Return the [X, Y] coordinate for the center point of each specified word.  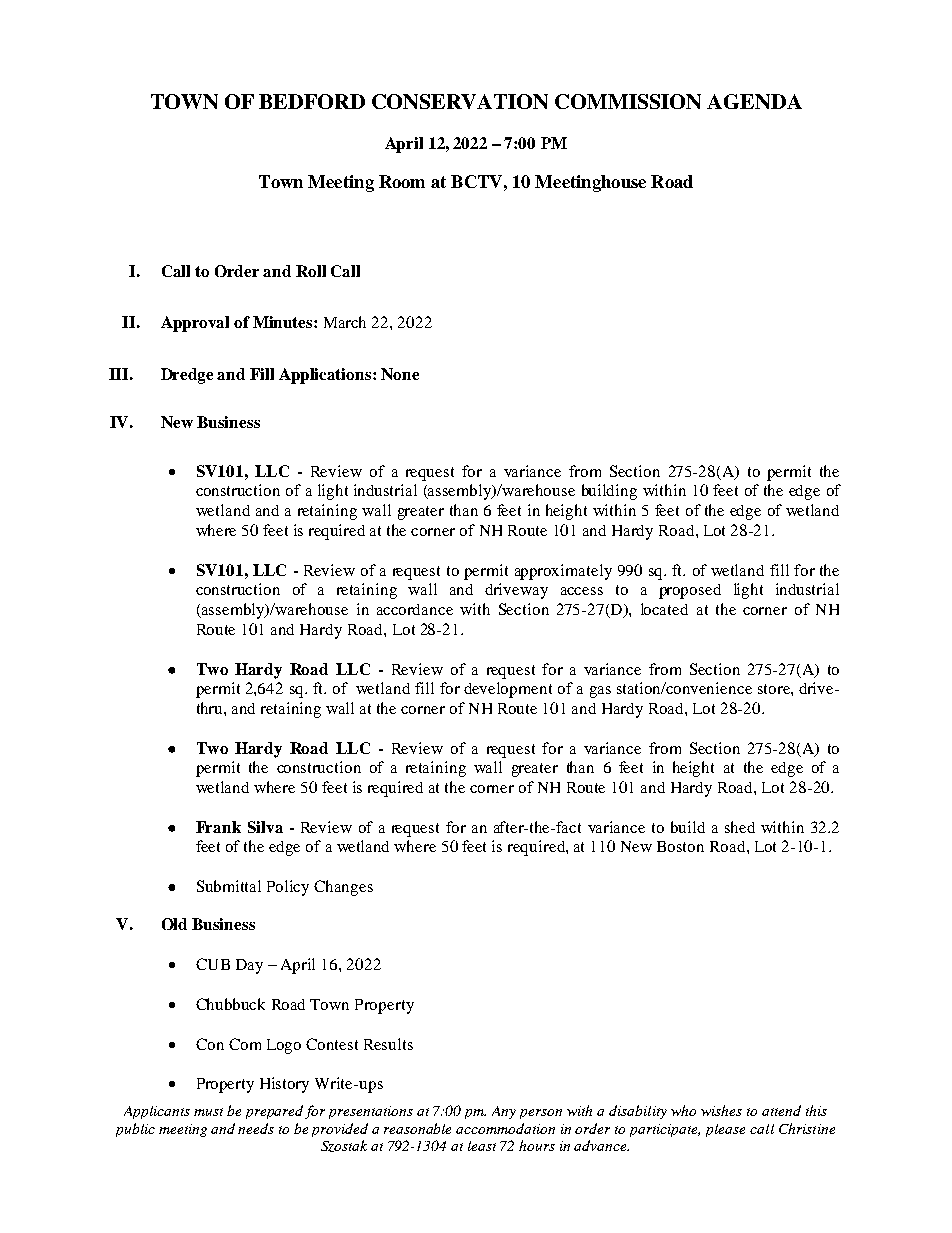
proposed [690, 591]
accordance [415, 609]
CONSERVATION [460, 101]
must [208, 1112]
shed [740, 827]
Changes [343, 888]
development [508, 690]
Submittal [229, 886]
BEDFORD [312, 101]
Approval [195, 324]
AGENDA [754, 101]
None [400, 374]
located [664, 609]
